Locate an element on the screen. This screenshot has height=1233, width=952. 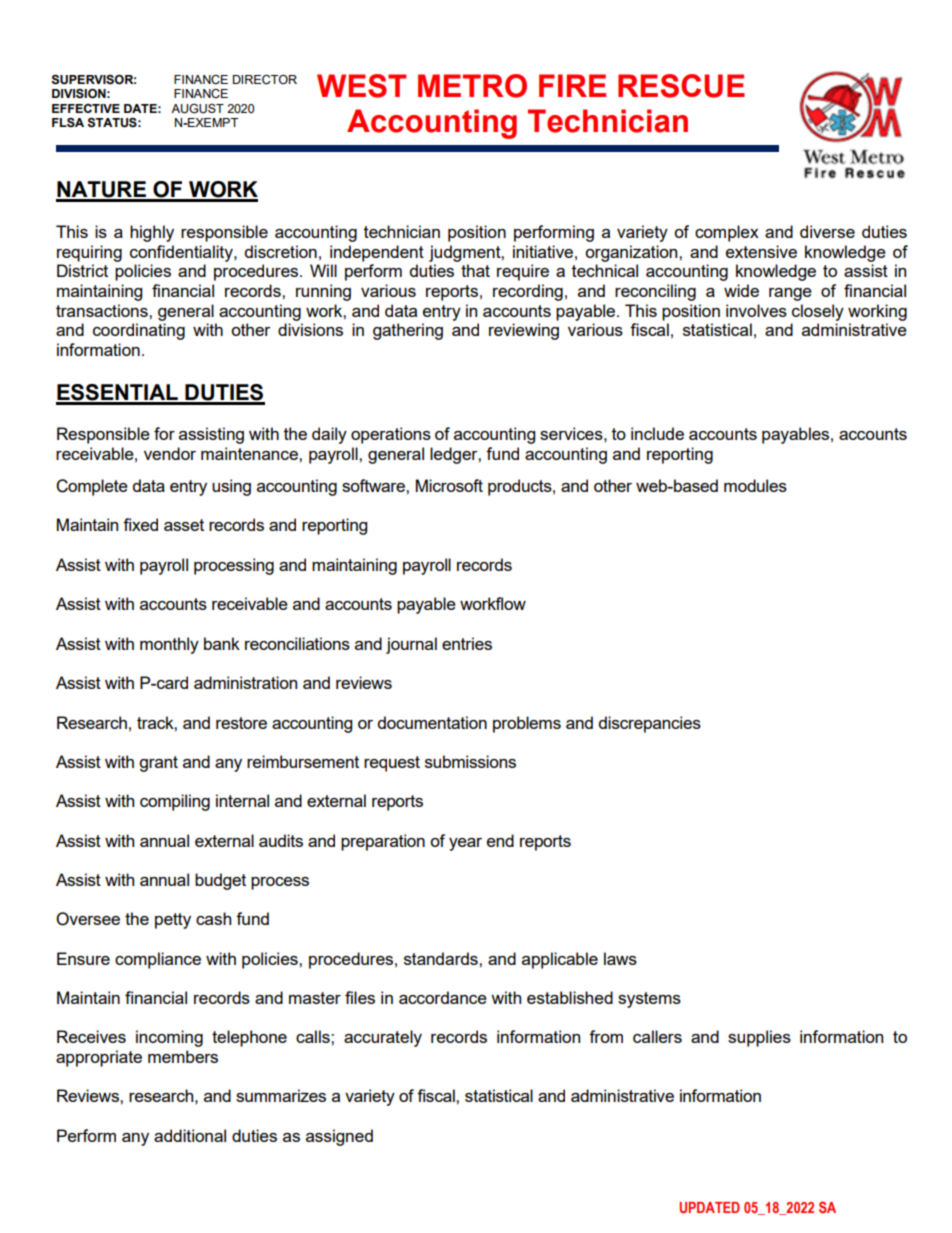
AUGUST is located at coordinates (197, 109).
